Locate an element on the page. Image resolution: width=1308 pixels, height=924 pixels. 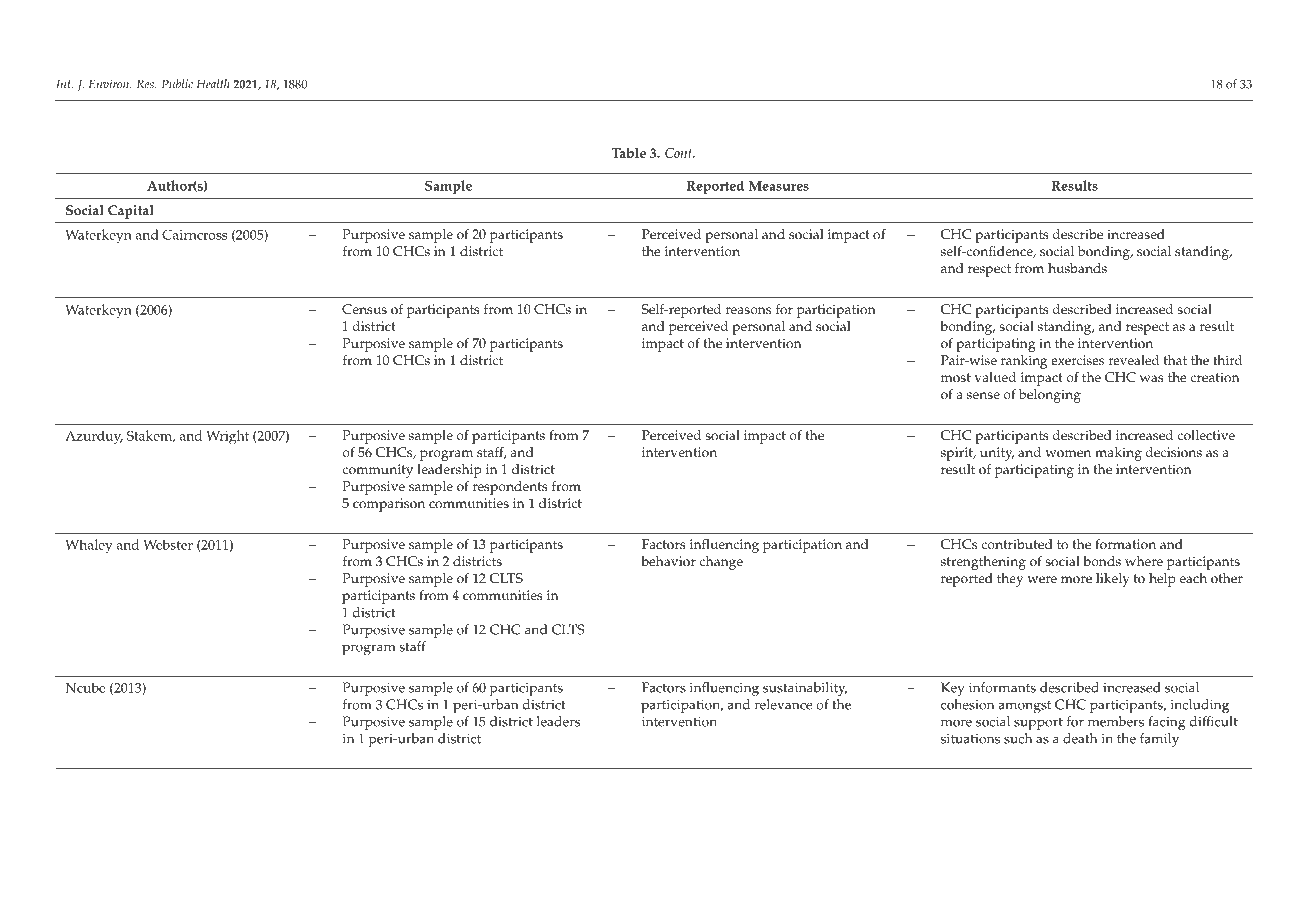
Health is located at coordinates (212, 84).
